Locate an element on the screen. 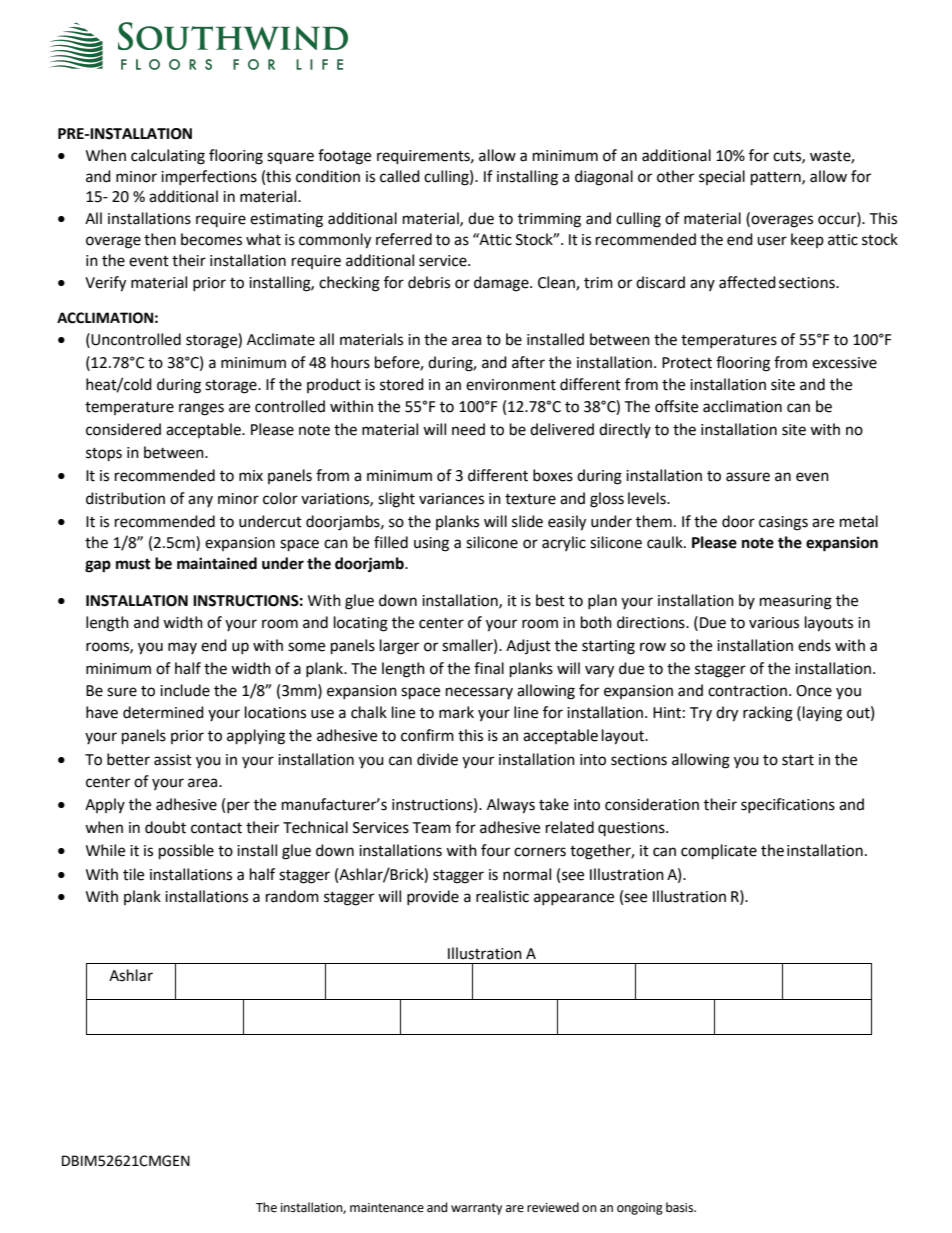 This screenshot has height=1233, width=952. realistic is located at coordinates (502, 896).
